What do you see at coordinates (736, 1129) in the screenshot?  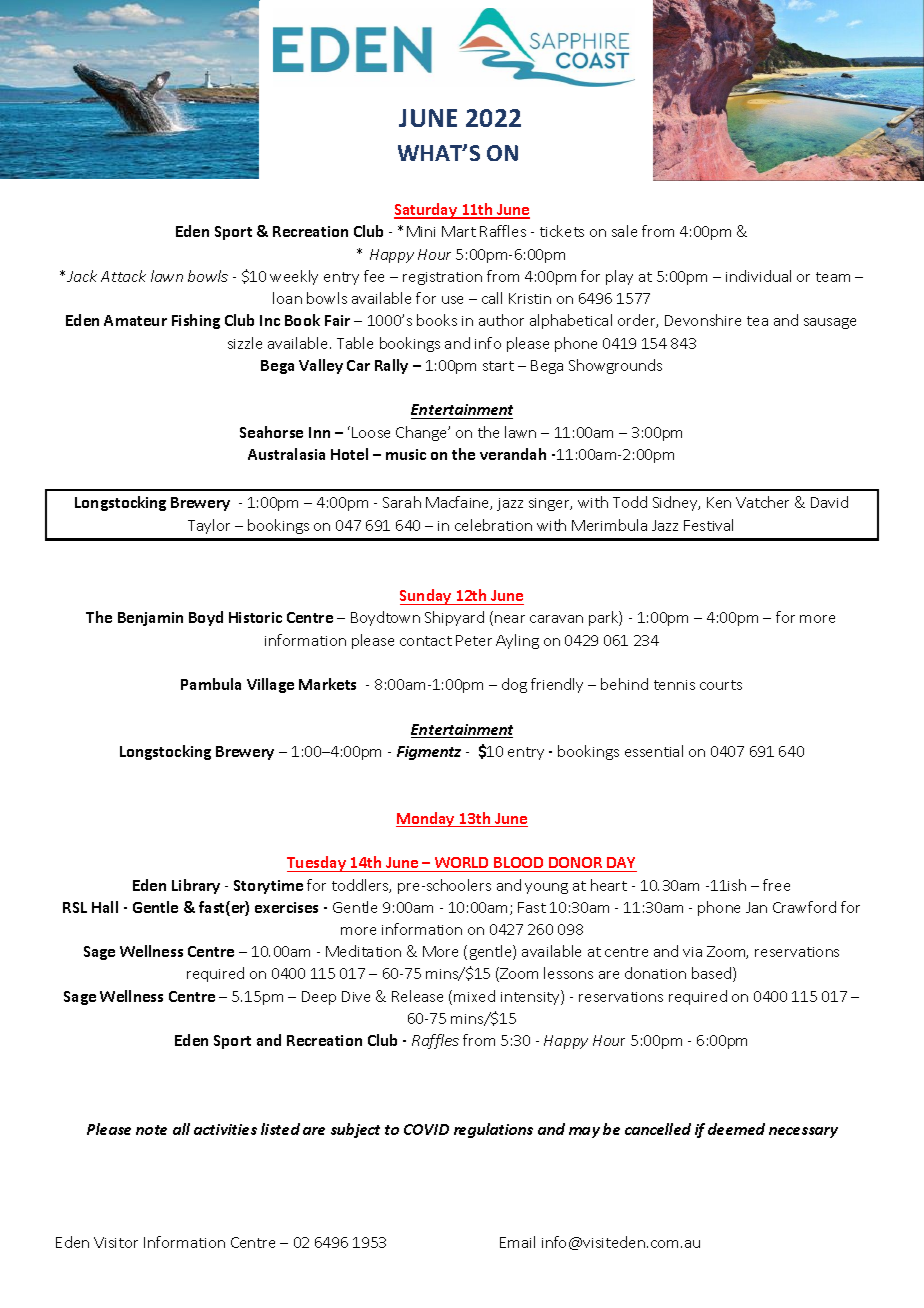 I see `deemed` at bounding box center [736, 1129].
